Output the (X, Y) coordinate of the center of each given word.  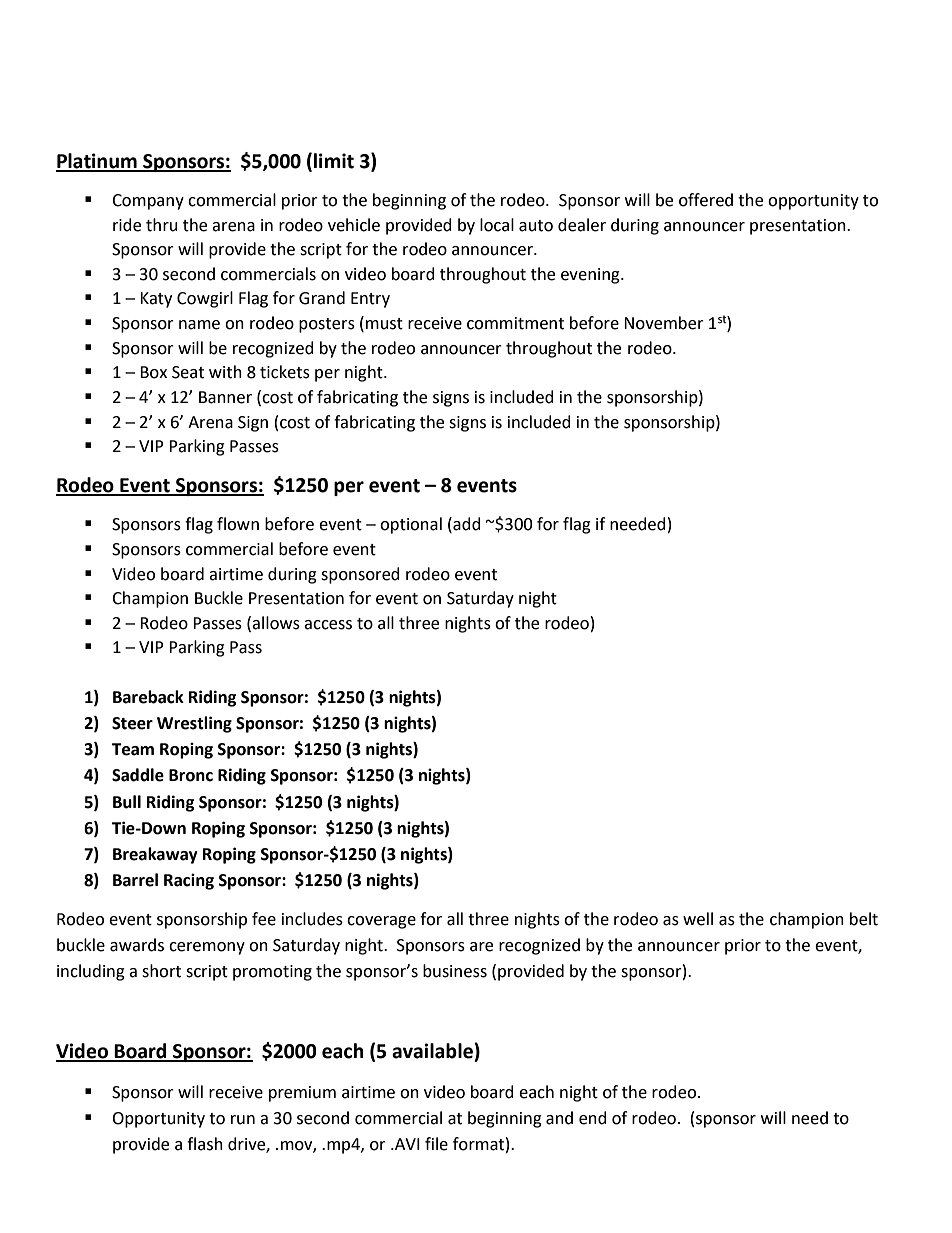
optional (411, 525)
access (328, 625)
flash (205, 1144)
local (497, 225)
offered (706, 200)
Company (148, 202)
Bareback (148, 697)
